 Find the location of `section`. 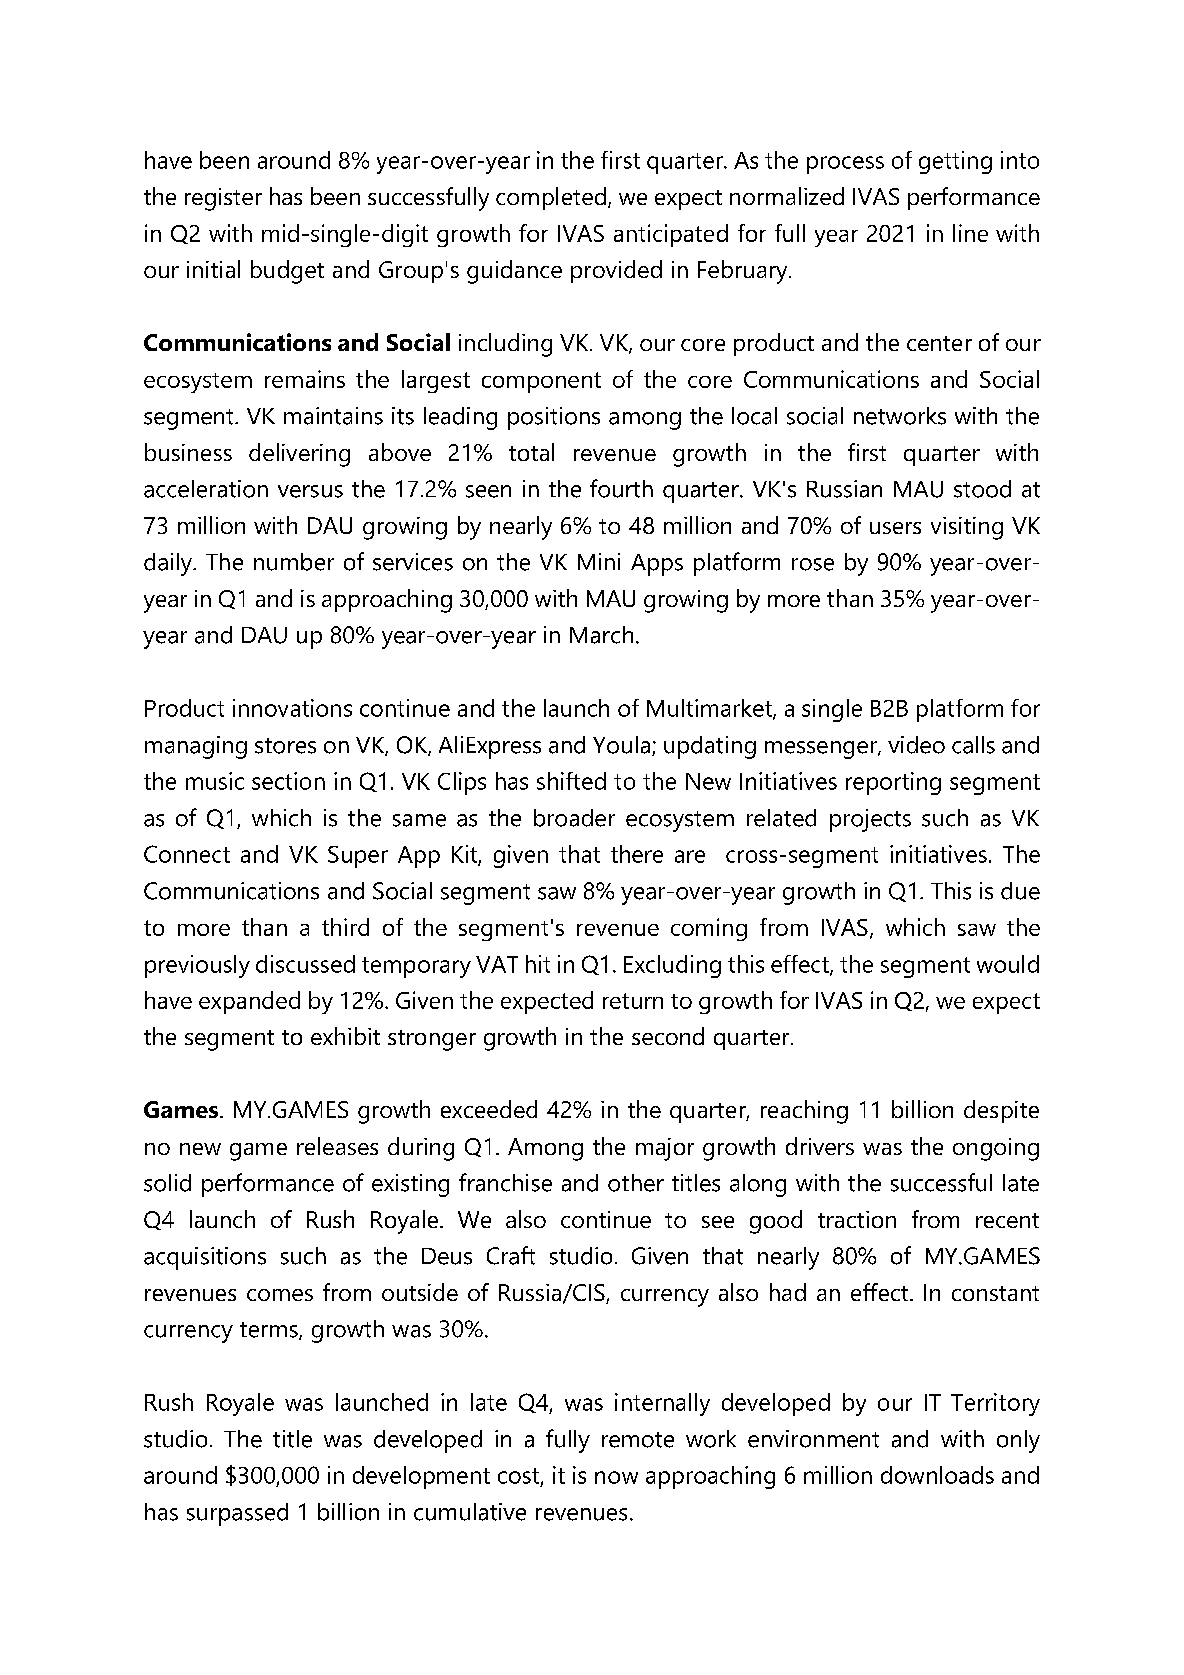

section is located at coordinates (288, 781).
